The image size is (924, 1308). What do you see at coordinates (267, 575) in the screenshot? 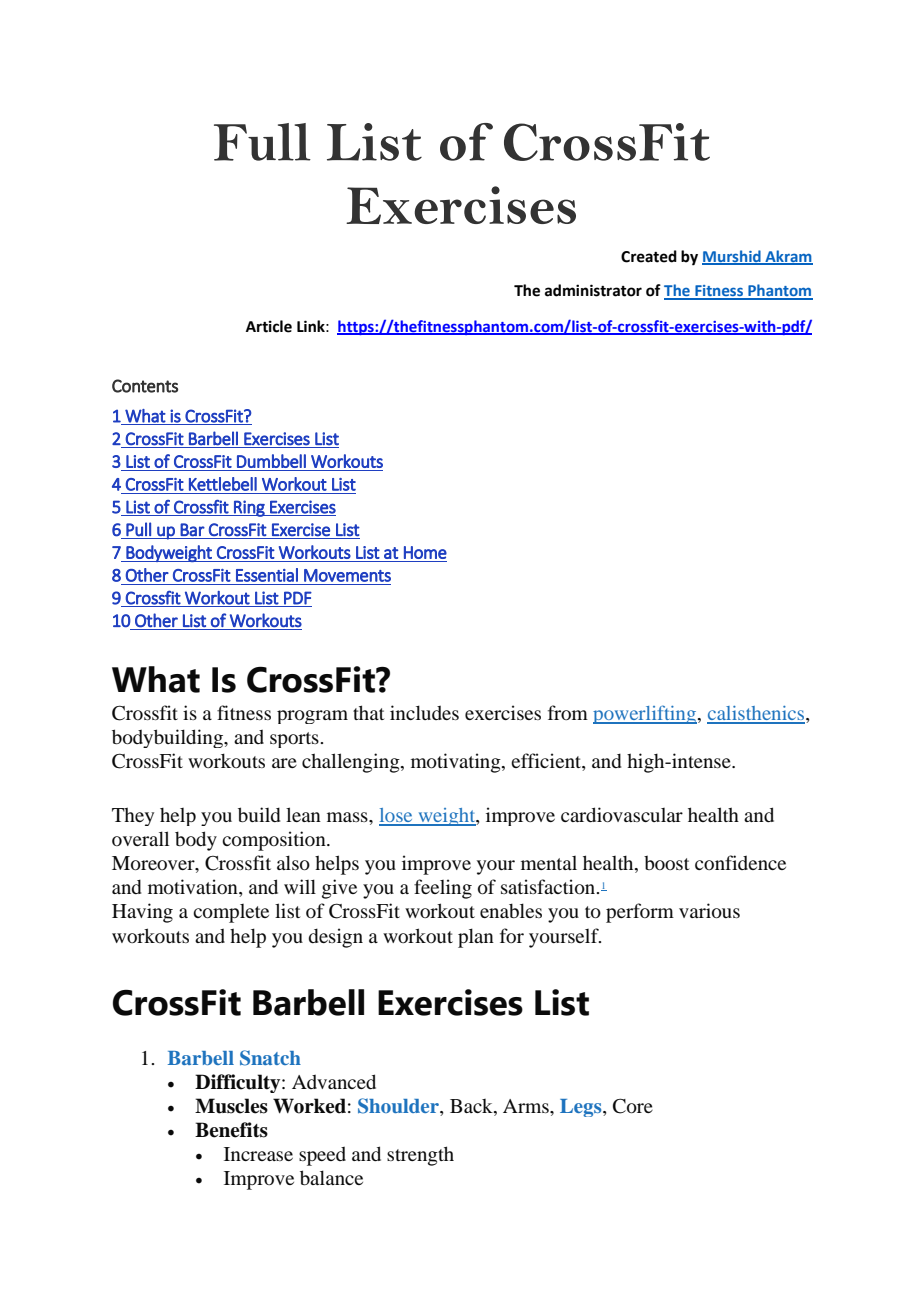
I see `Essential` at bounding box center [267, 575].
